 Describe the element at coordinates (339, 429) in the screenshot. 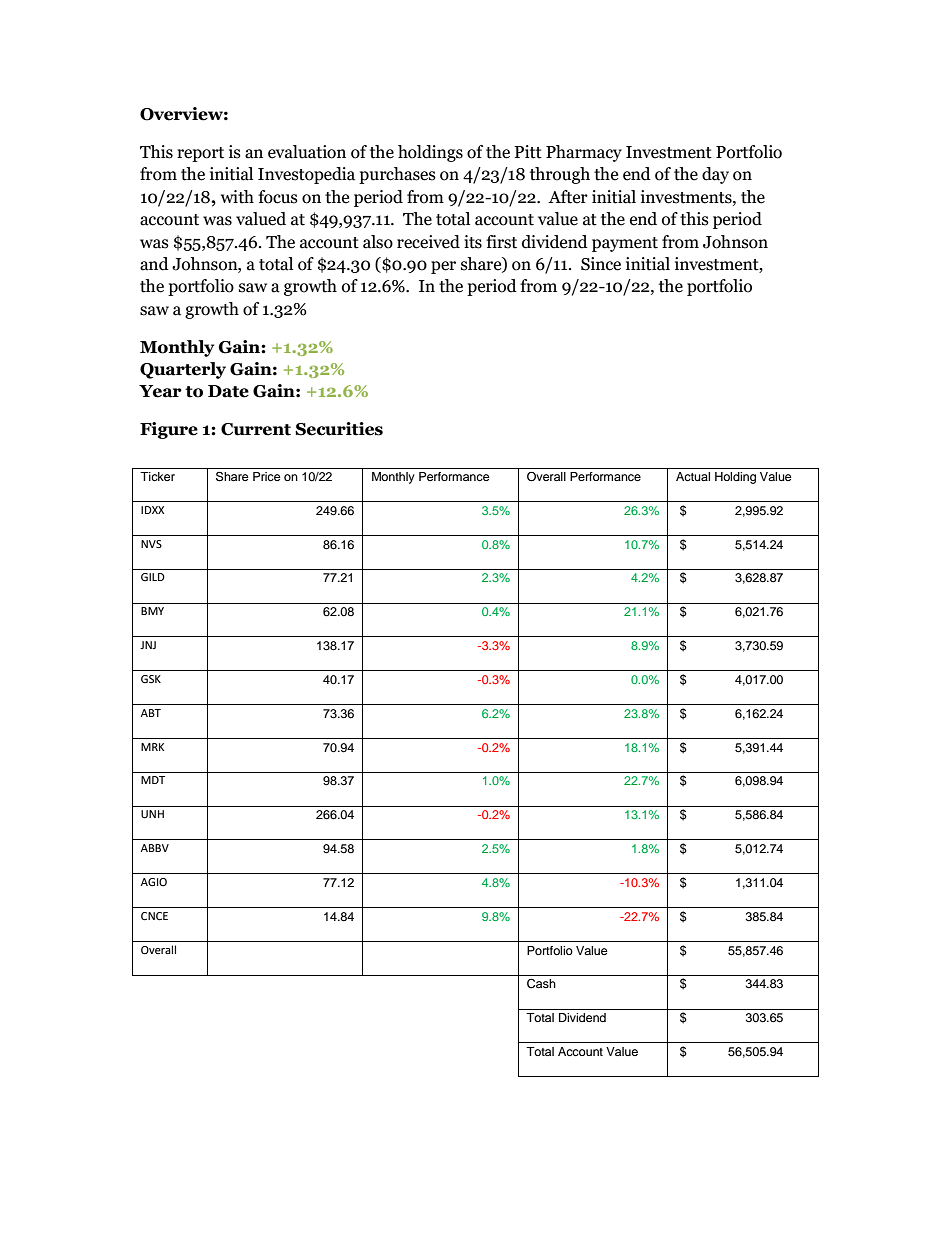

I see `Securities` at that location.
